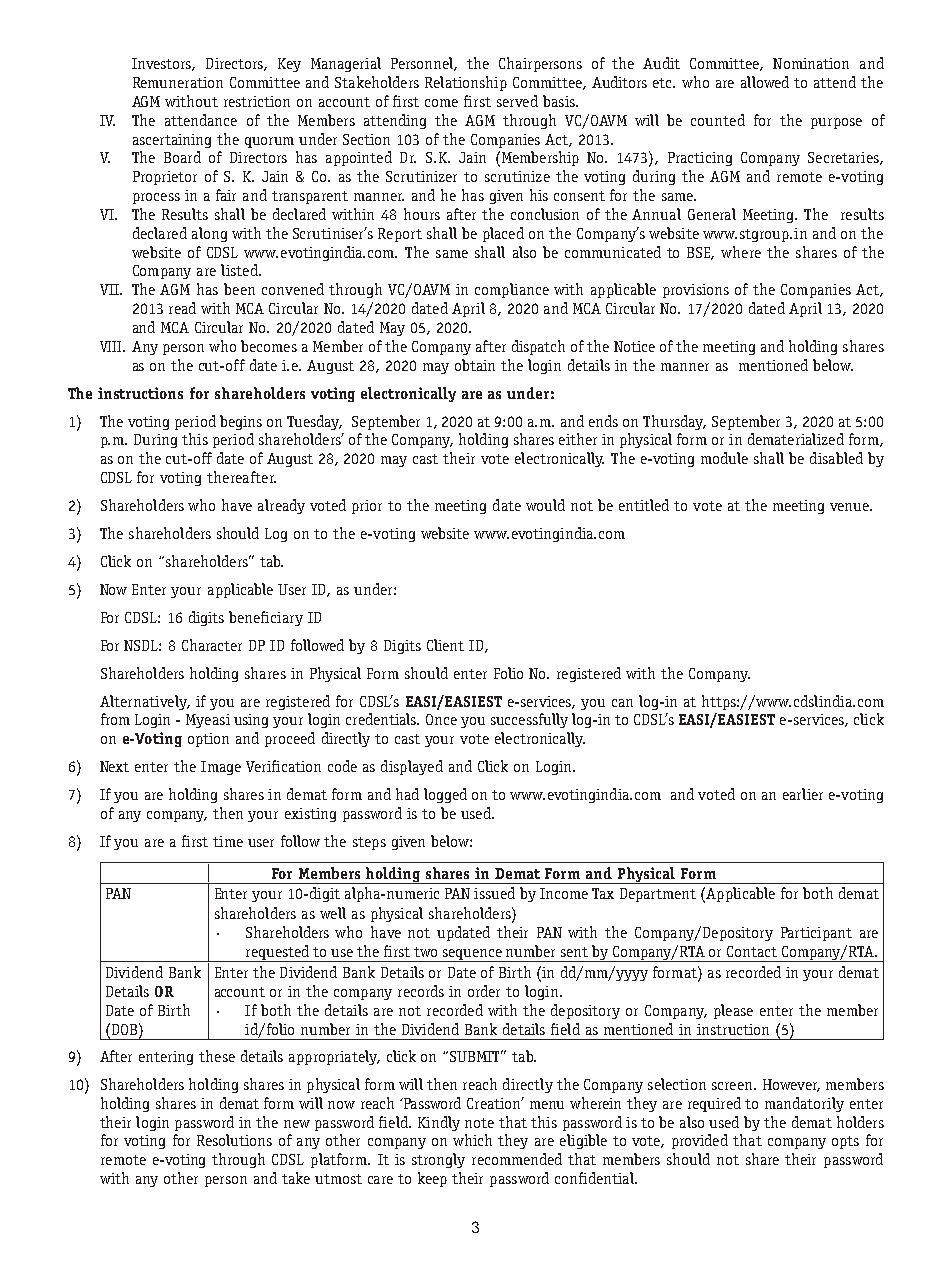 The image size is (952, 1270). What do you see at coordinates (241, 422) in the screenshot?
I see `begins` at bounding box center [241, 422].
